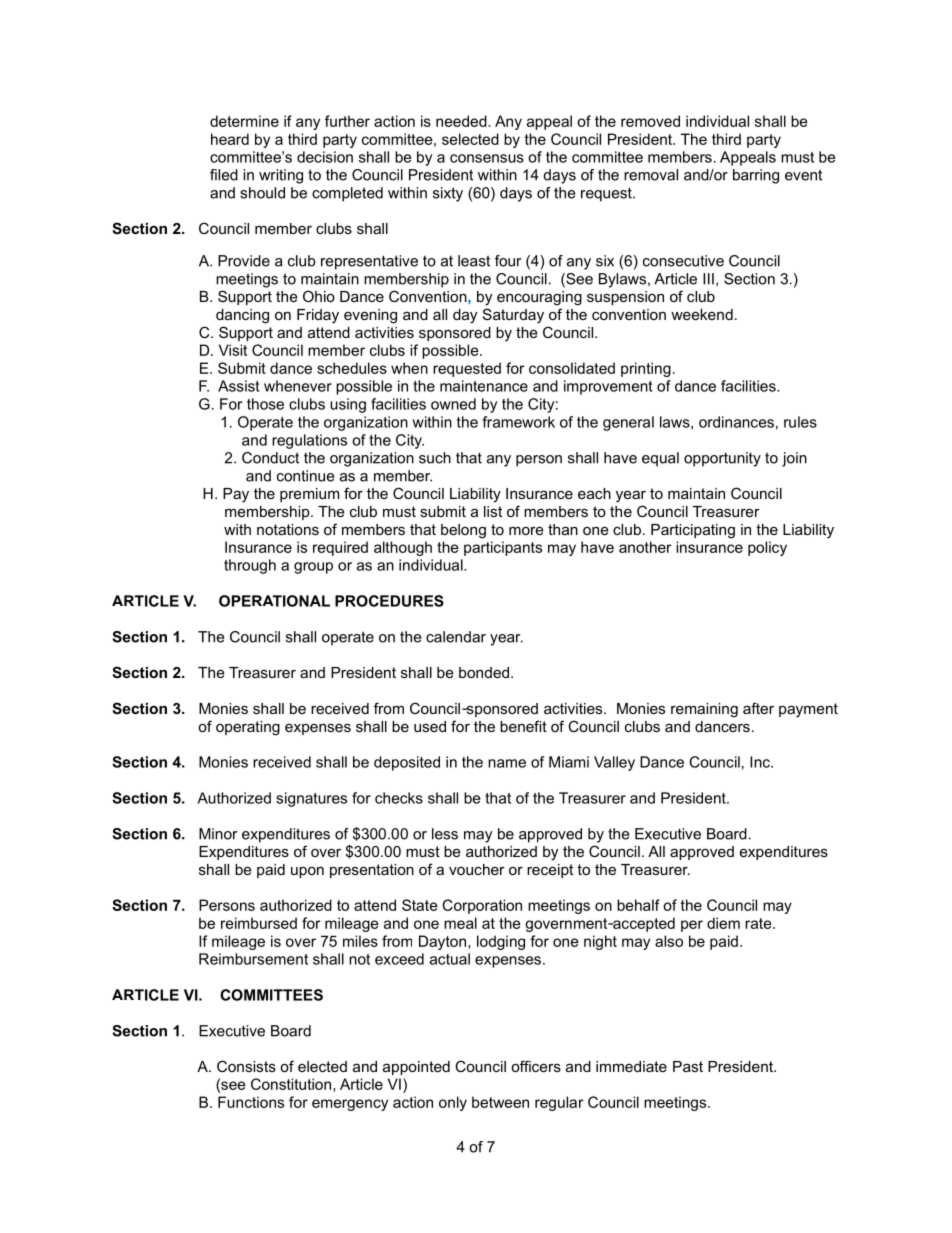  I want to click on ordinances, so click(736, 422).
